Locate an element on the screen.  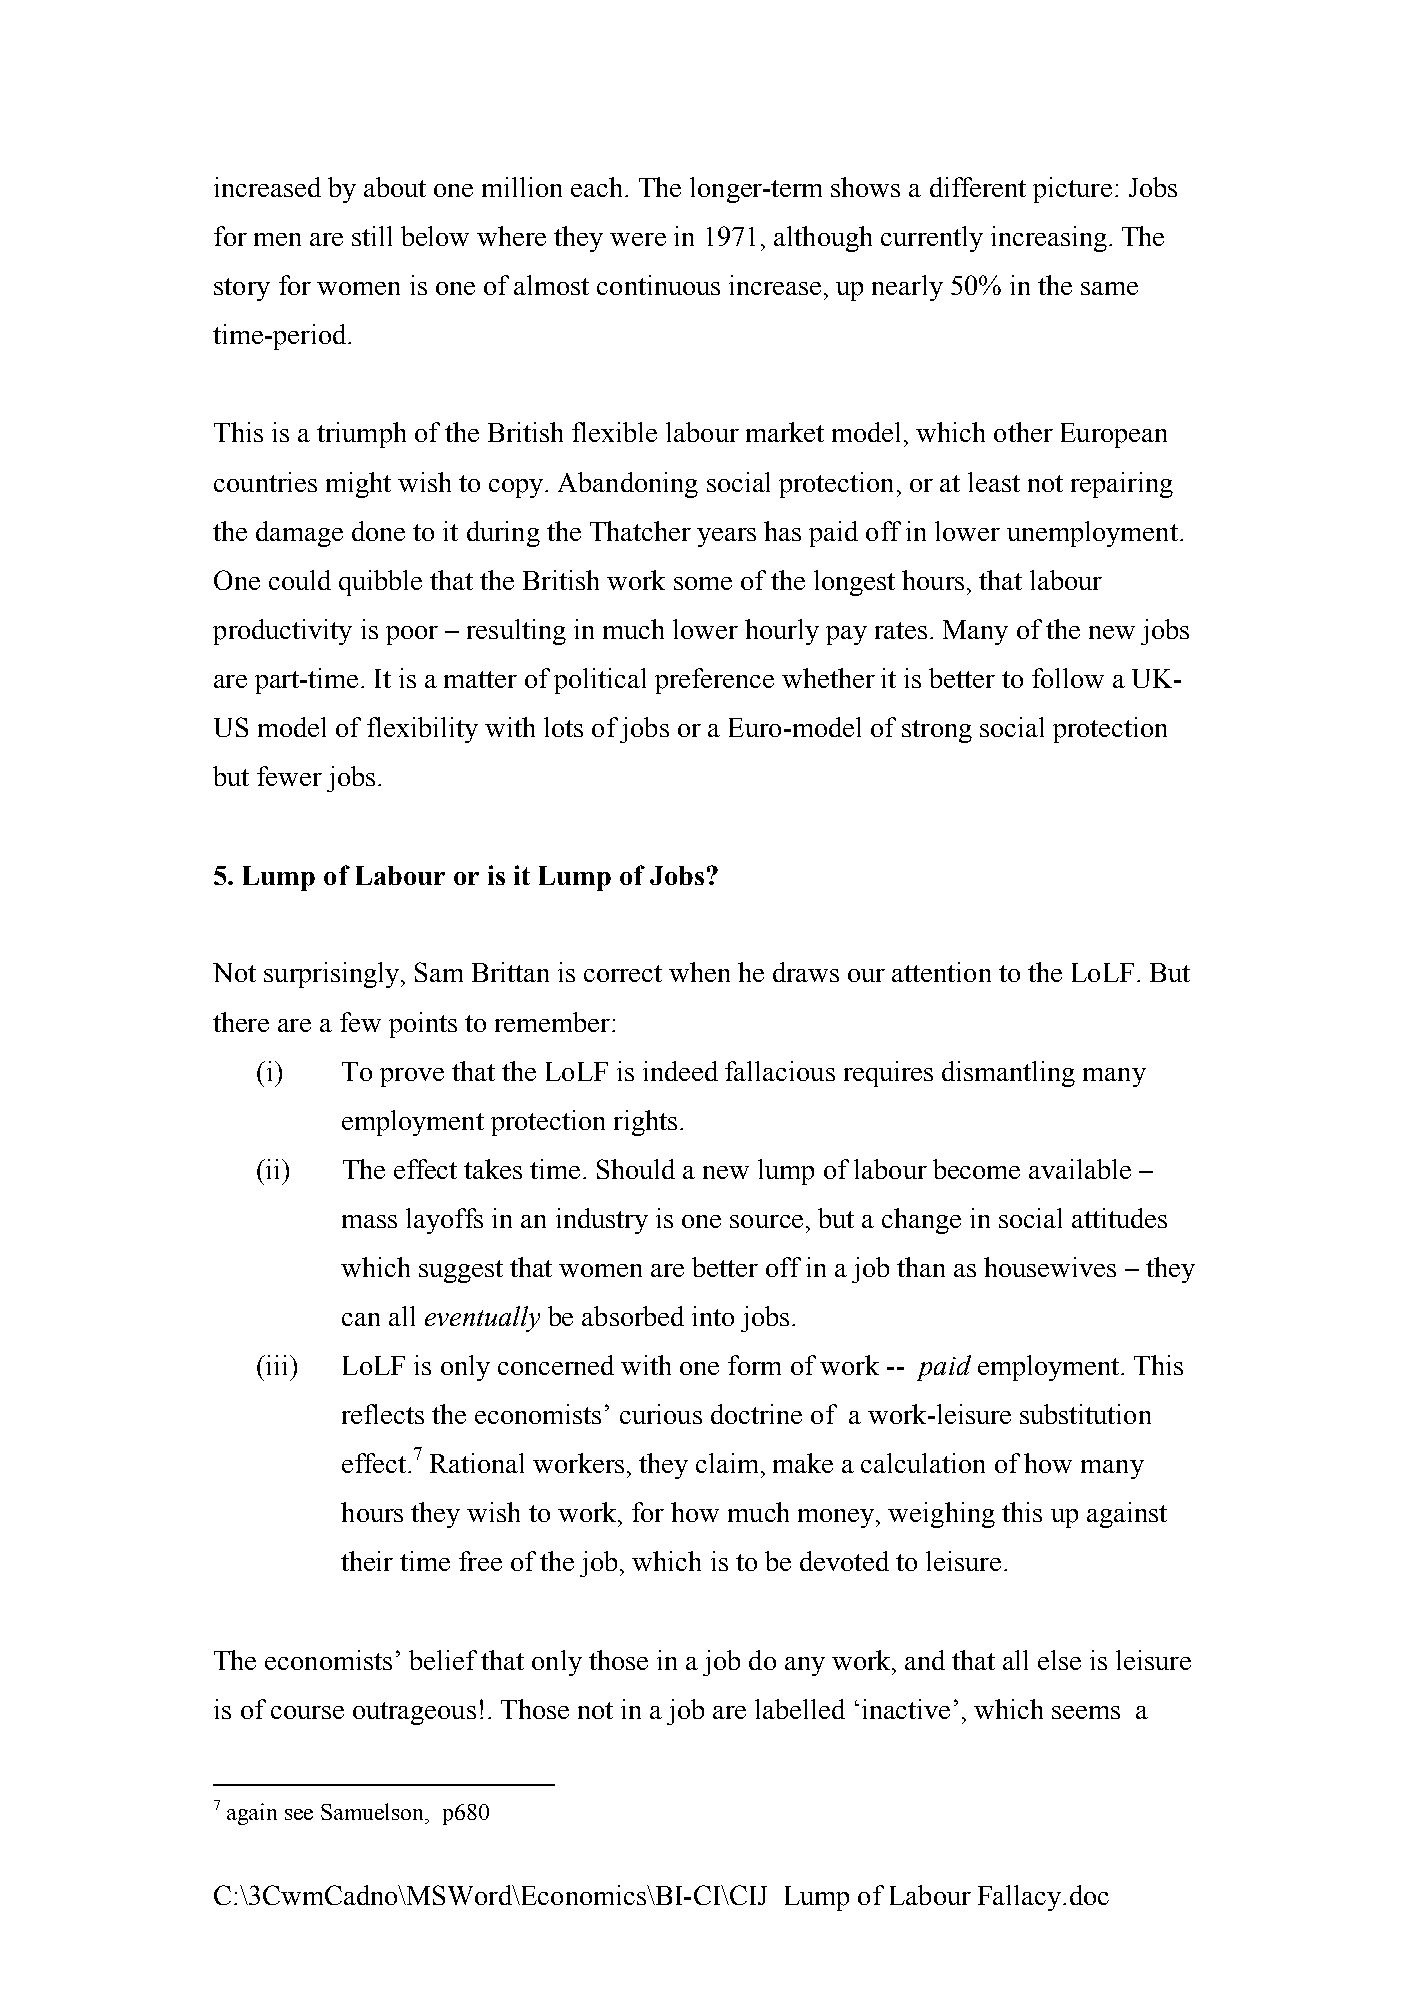
labelled is located at coordinates (800, 1709).
